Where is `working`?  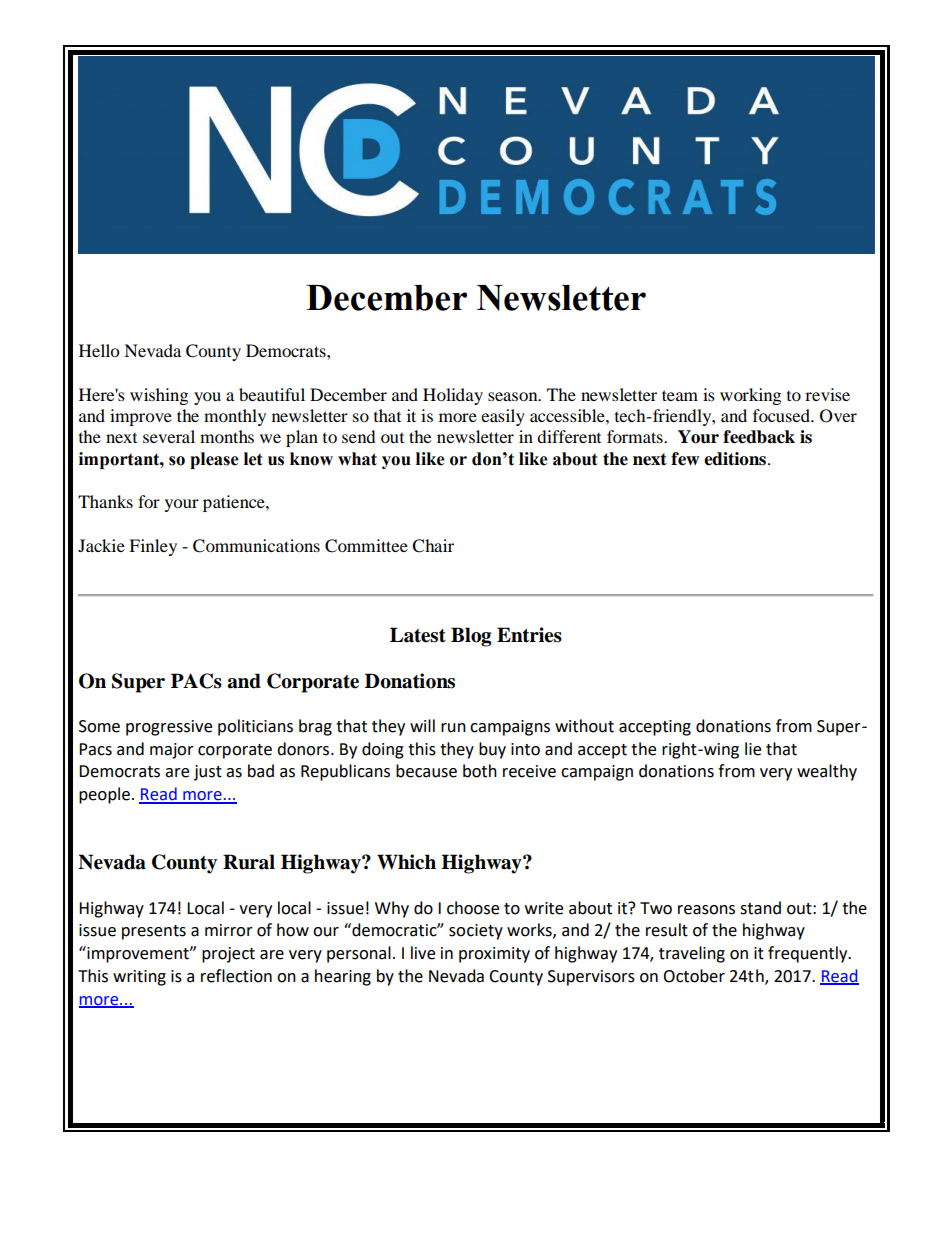
working is located at coordinates (750, 396).
